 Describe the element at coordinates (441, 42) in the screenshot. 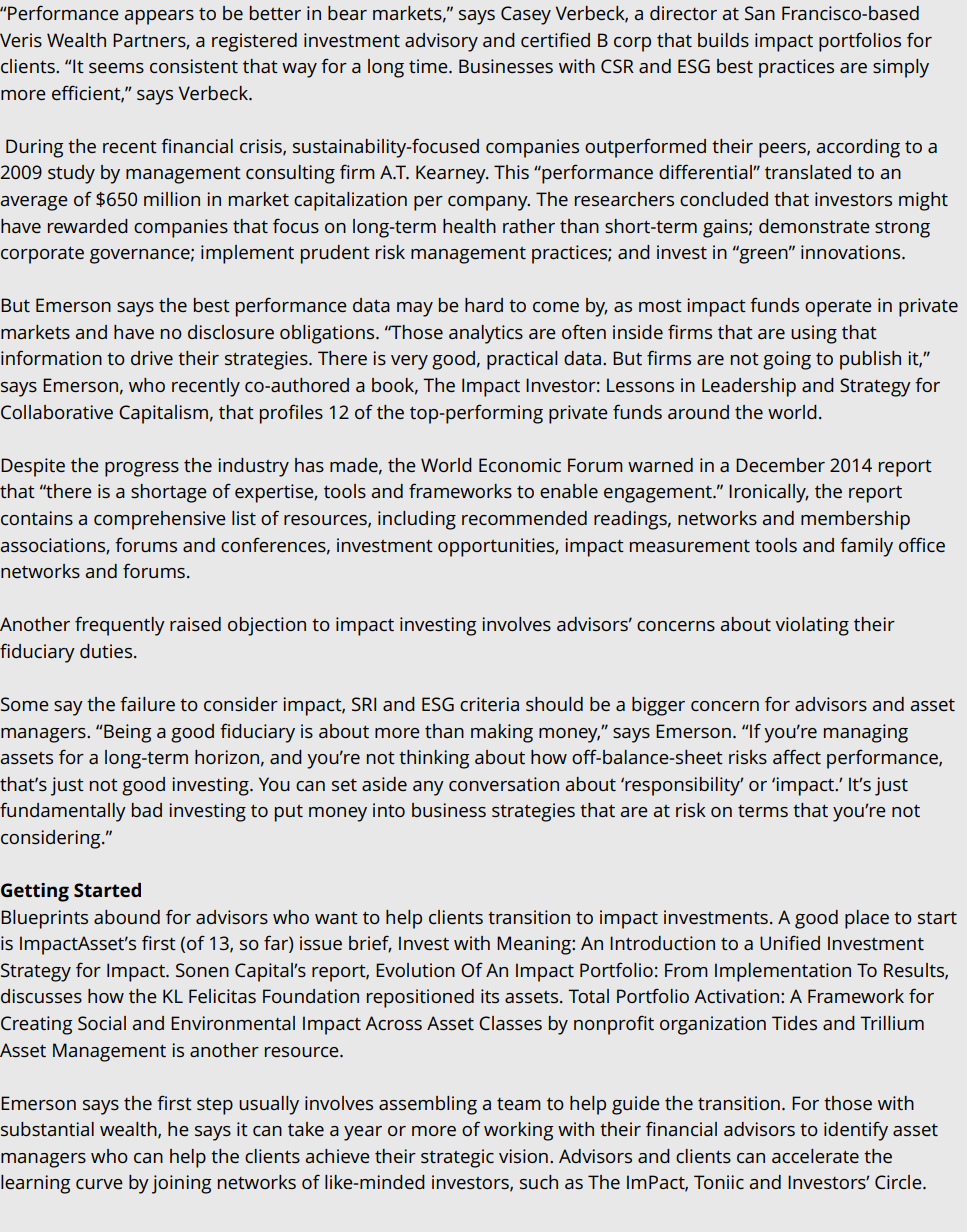

I see `advisory` at that location.
